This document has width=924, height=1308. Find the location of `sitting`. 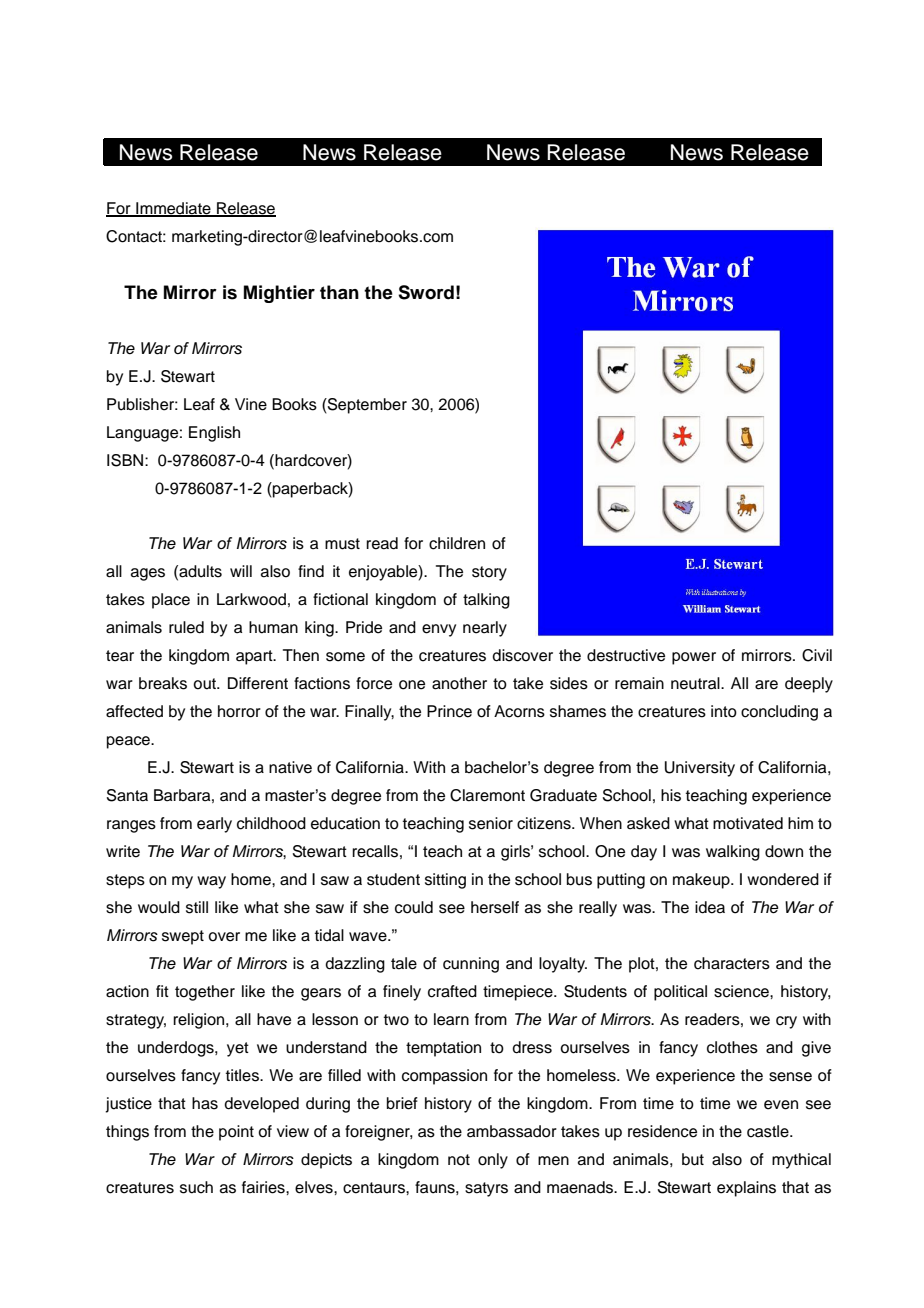

sitting is located at coordinates (445, 881).
